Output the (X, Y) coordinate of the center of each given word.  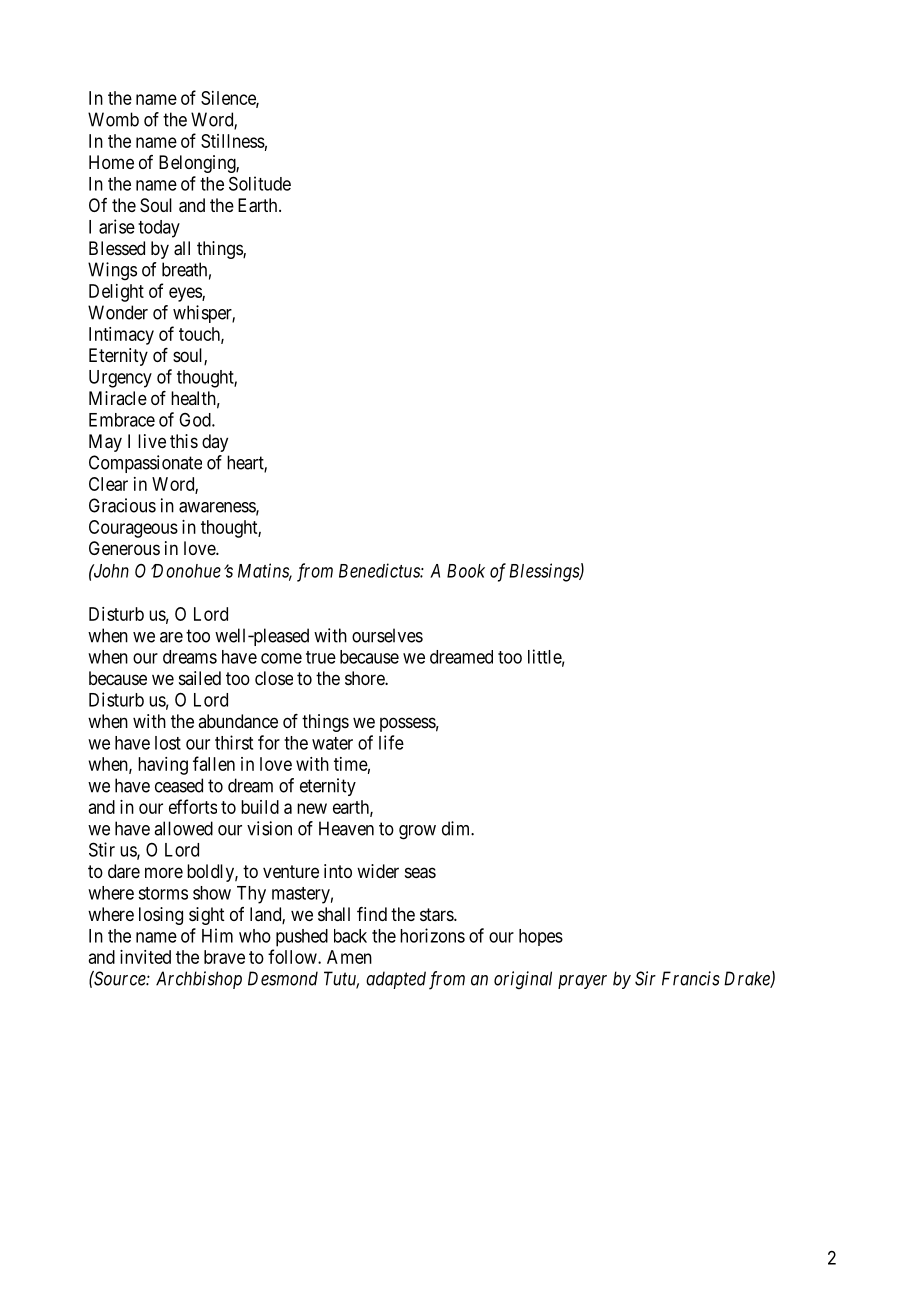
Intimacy (121, 336)
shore (365, 678)
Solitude (260, 183)
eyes (186, 294)
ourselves (387, 635)
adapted (396, 980)
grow (417, 832)
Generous (124, 548)
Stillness (233, 141)
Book (466, 571)
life (391, 742)
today (159, 229)
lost (168, 743)
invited (145, 957)
